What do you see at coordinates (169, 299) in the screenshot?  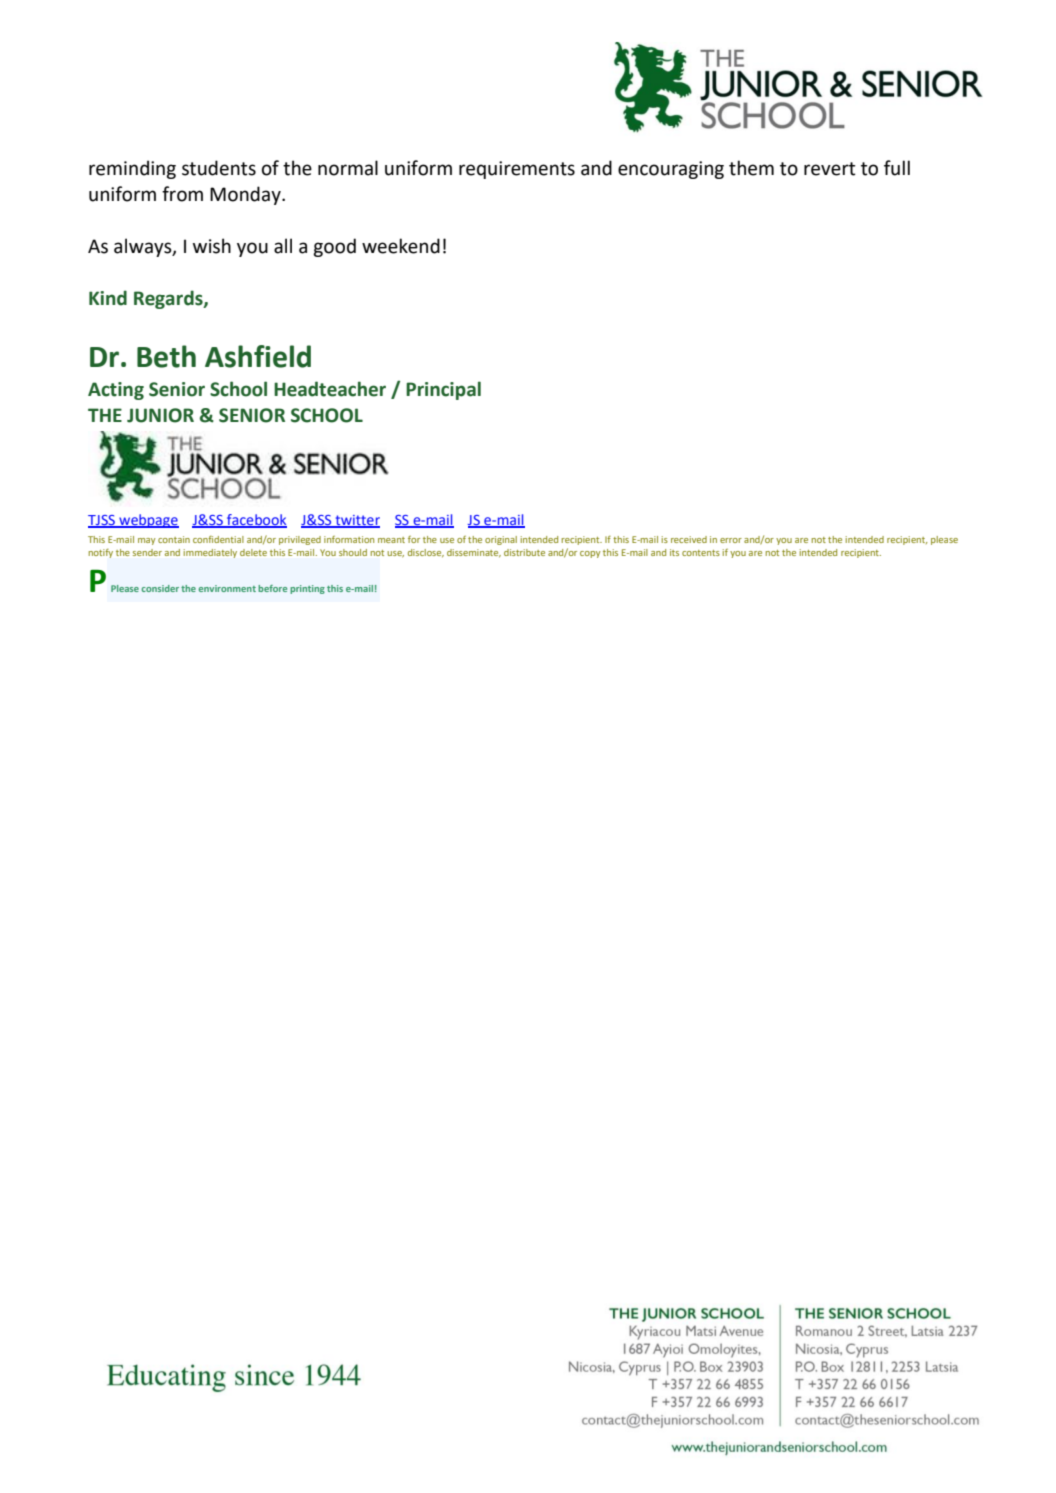 I see `Regards` at bounding box center [169, 299].
